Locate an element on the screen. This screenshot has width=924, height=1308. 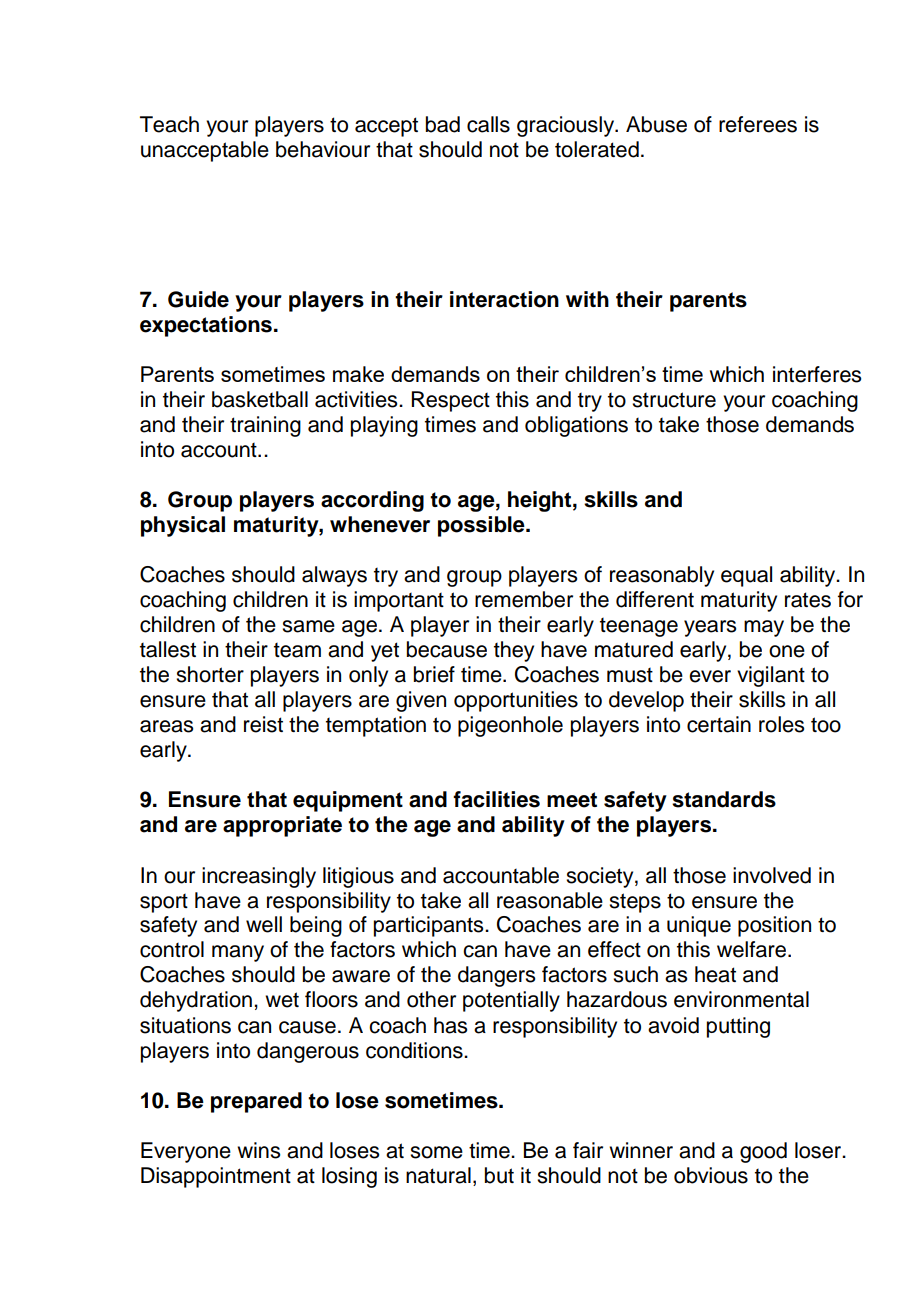
but is located at coordinates (499, 1175).
